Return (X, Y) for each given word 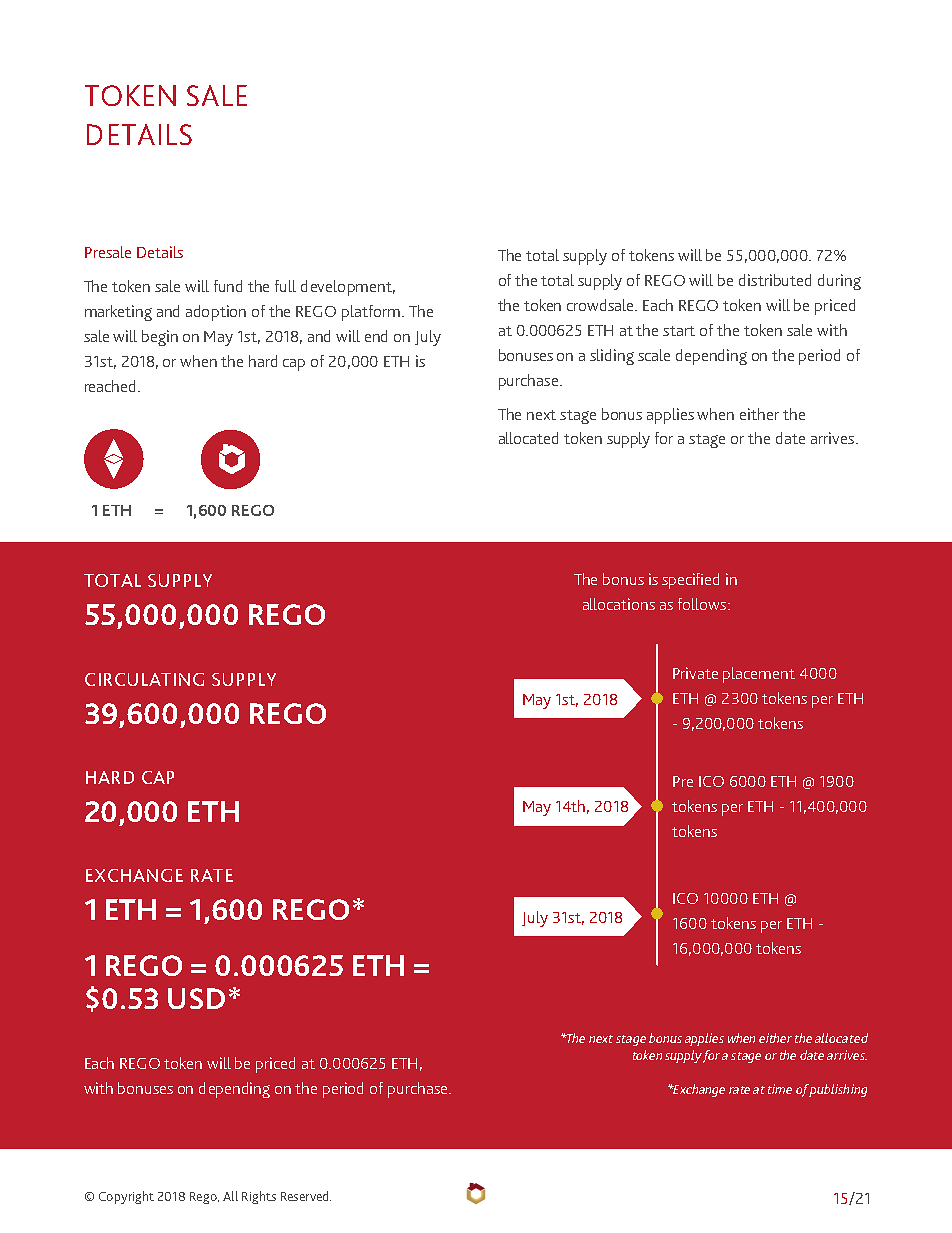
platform (371, 313)
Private (695, 673)
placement (759, 675)
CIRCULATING (144, 679)
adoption (216, 313)
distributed (775, 280)
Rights (259, 1197)
